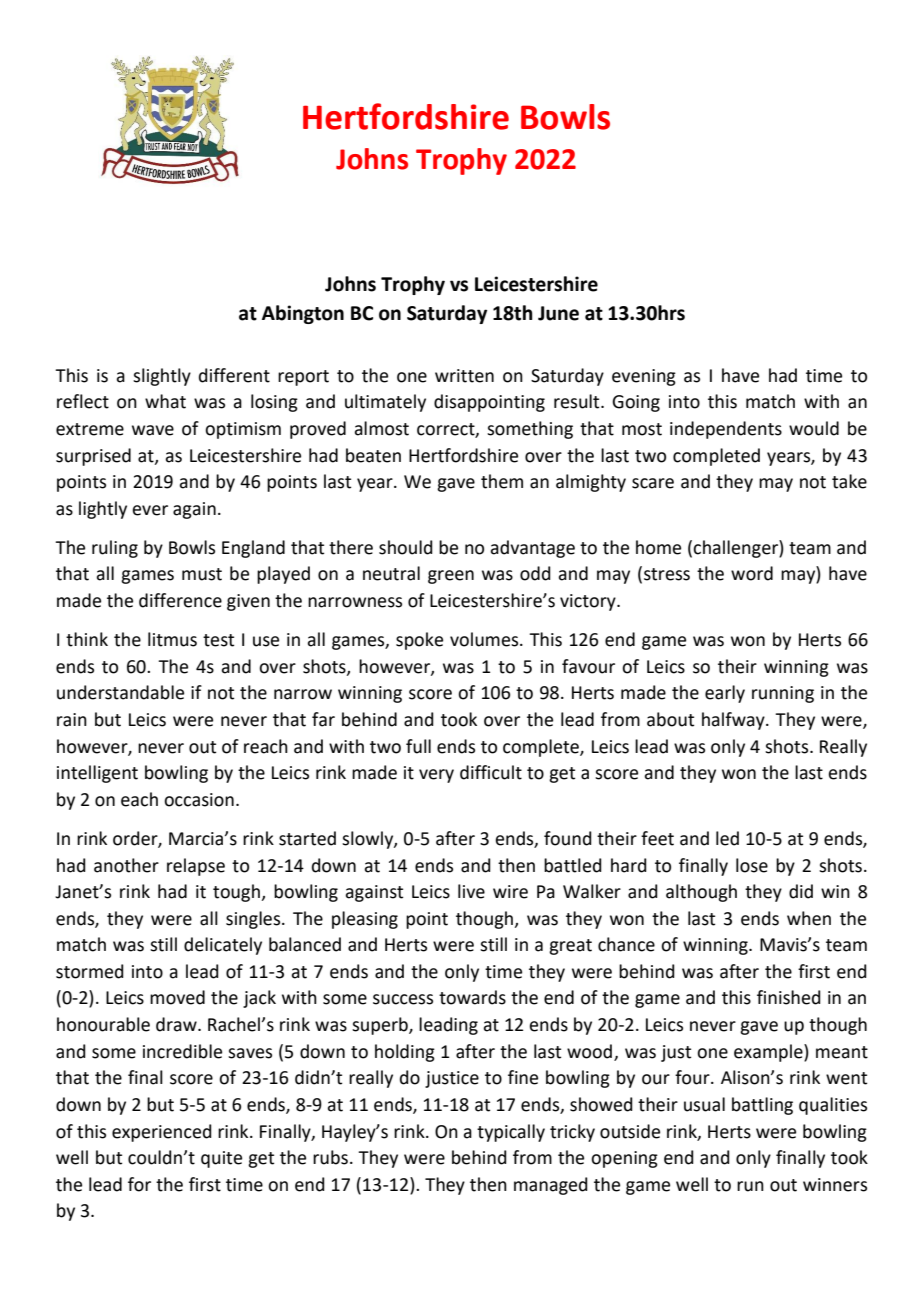 The height and width of the screenshot is (1308, 924). I want to click on finished, so click(789, 997).
